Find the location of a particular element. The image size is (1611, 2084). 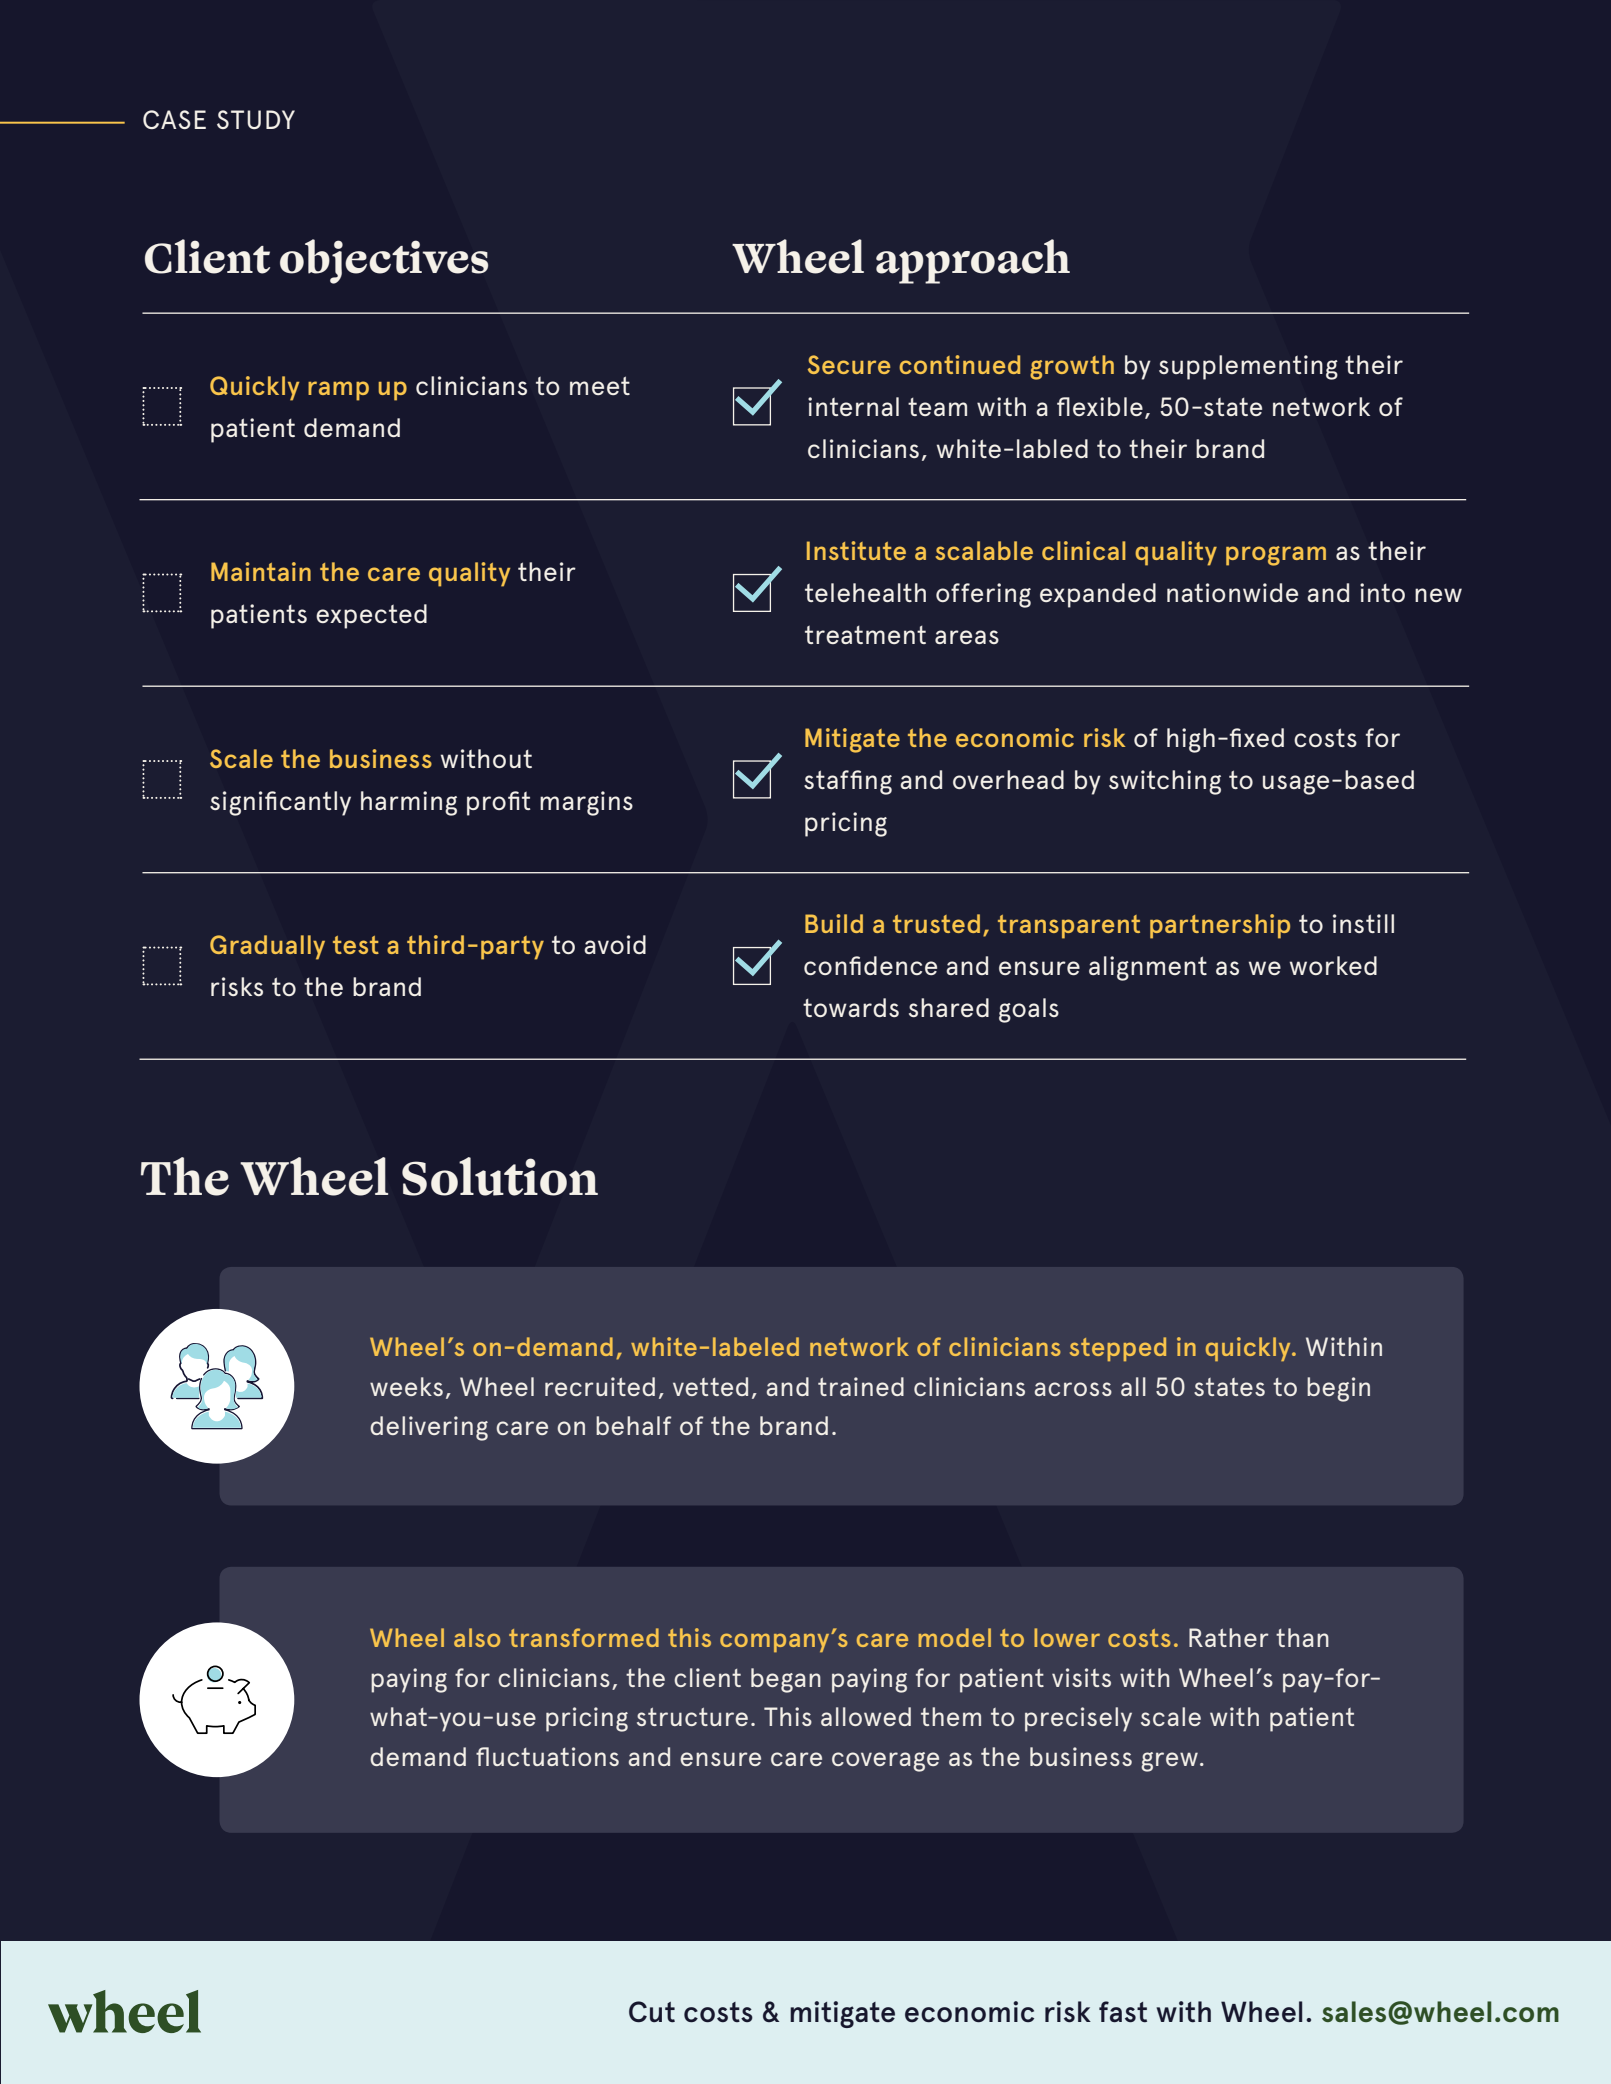

Cut is located at coordinates (652, 2011).
